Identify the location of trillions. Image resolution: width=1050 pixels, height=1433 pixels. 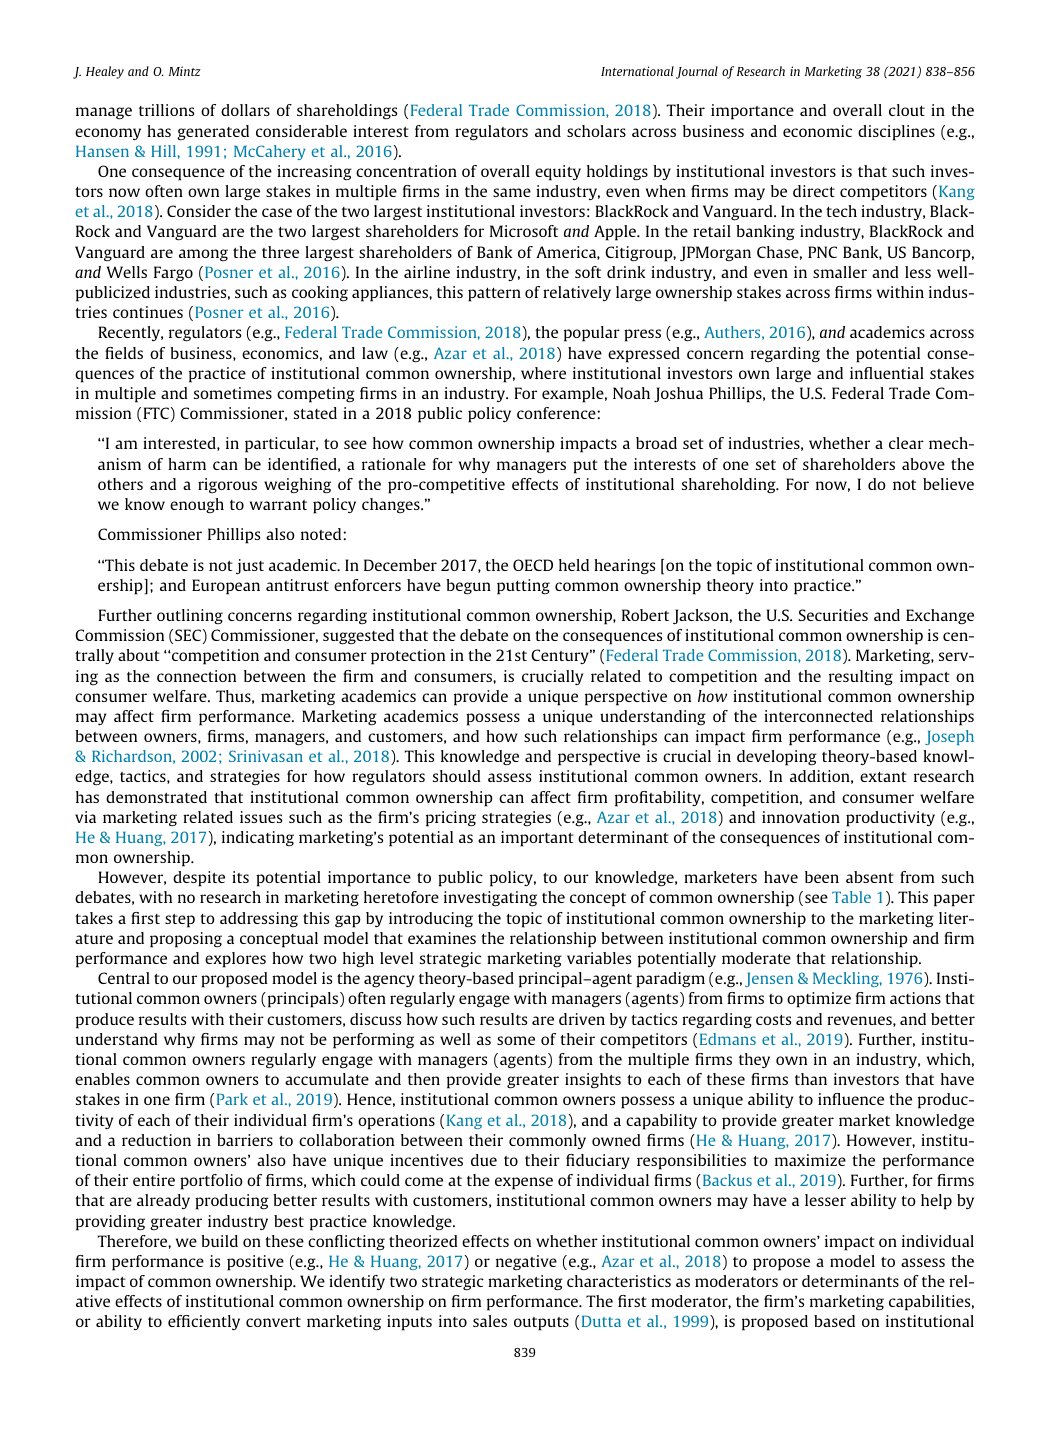
(166, 110).
